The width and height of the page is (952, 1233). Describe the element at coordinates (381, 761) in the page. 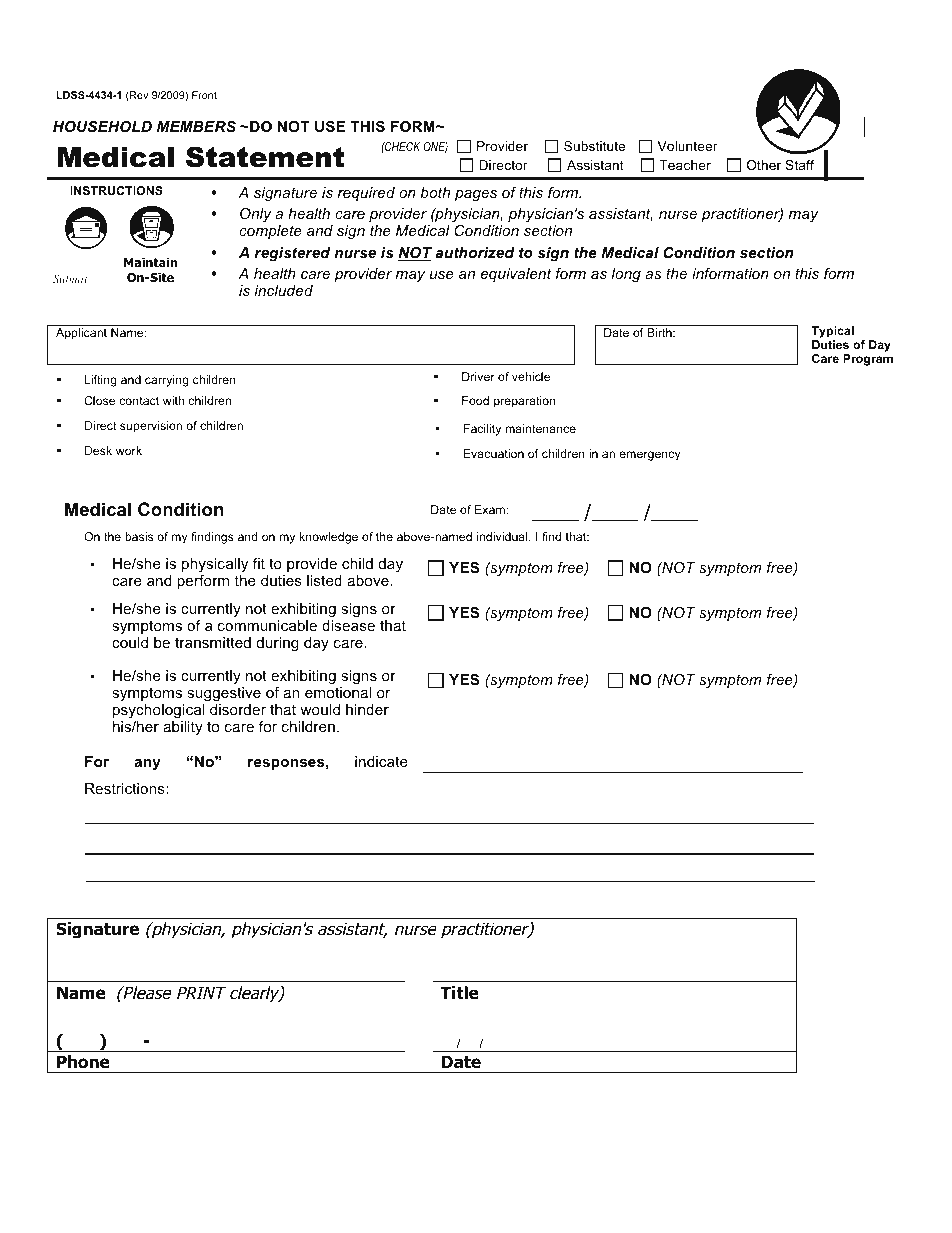

I see `indicate` at that location.
